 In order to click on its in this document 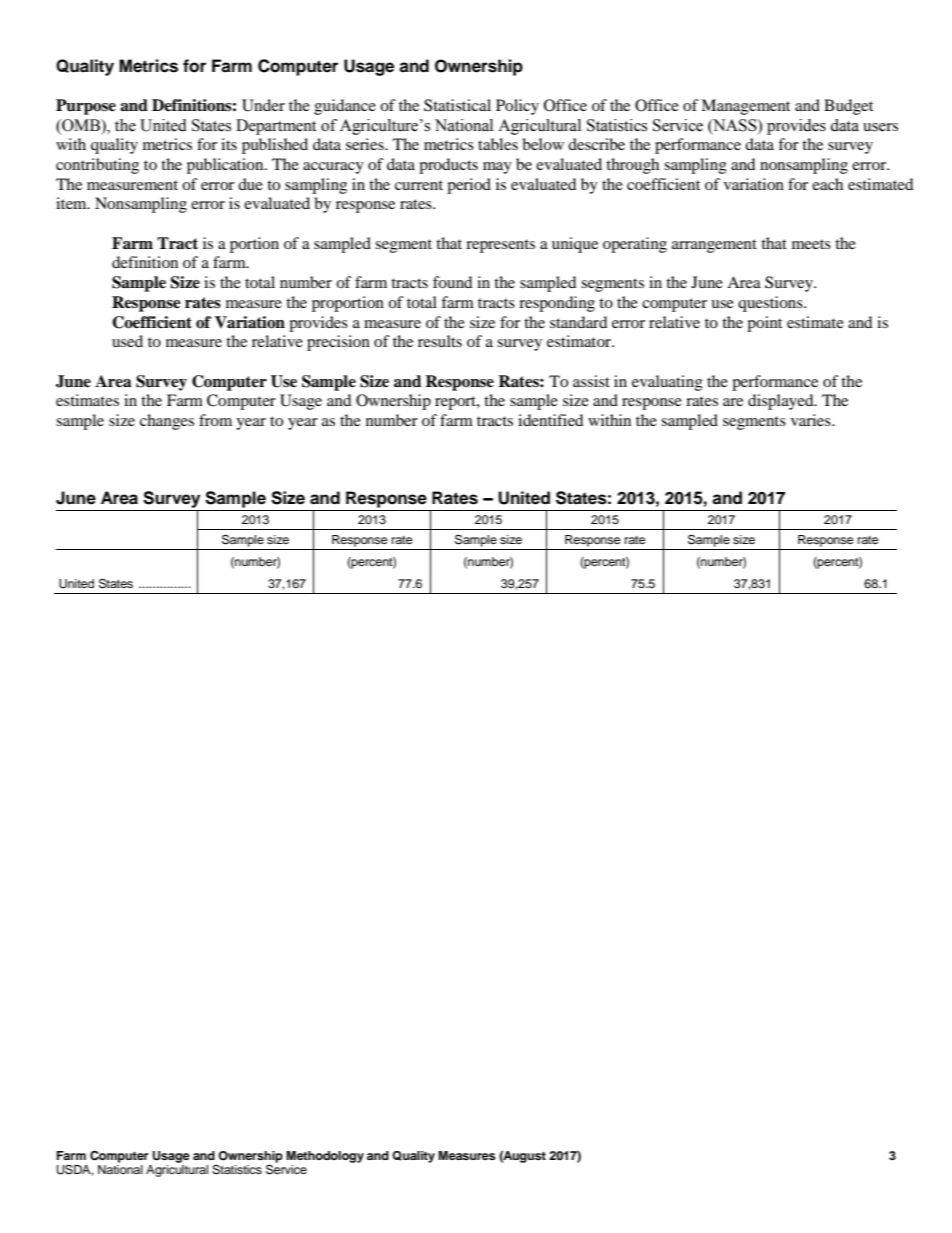, I will do `click(229, 144)`.
